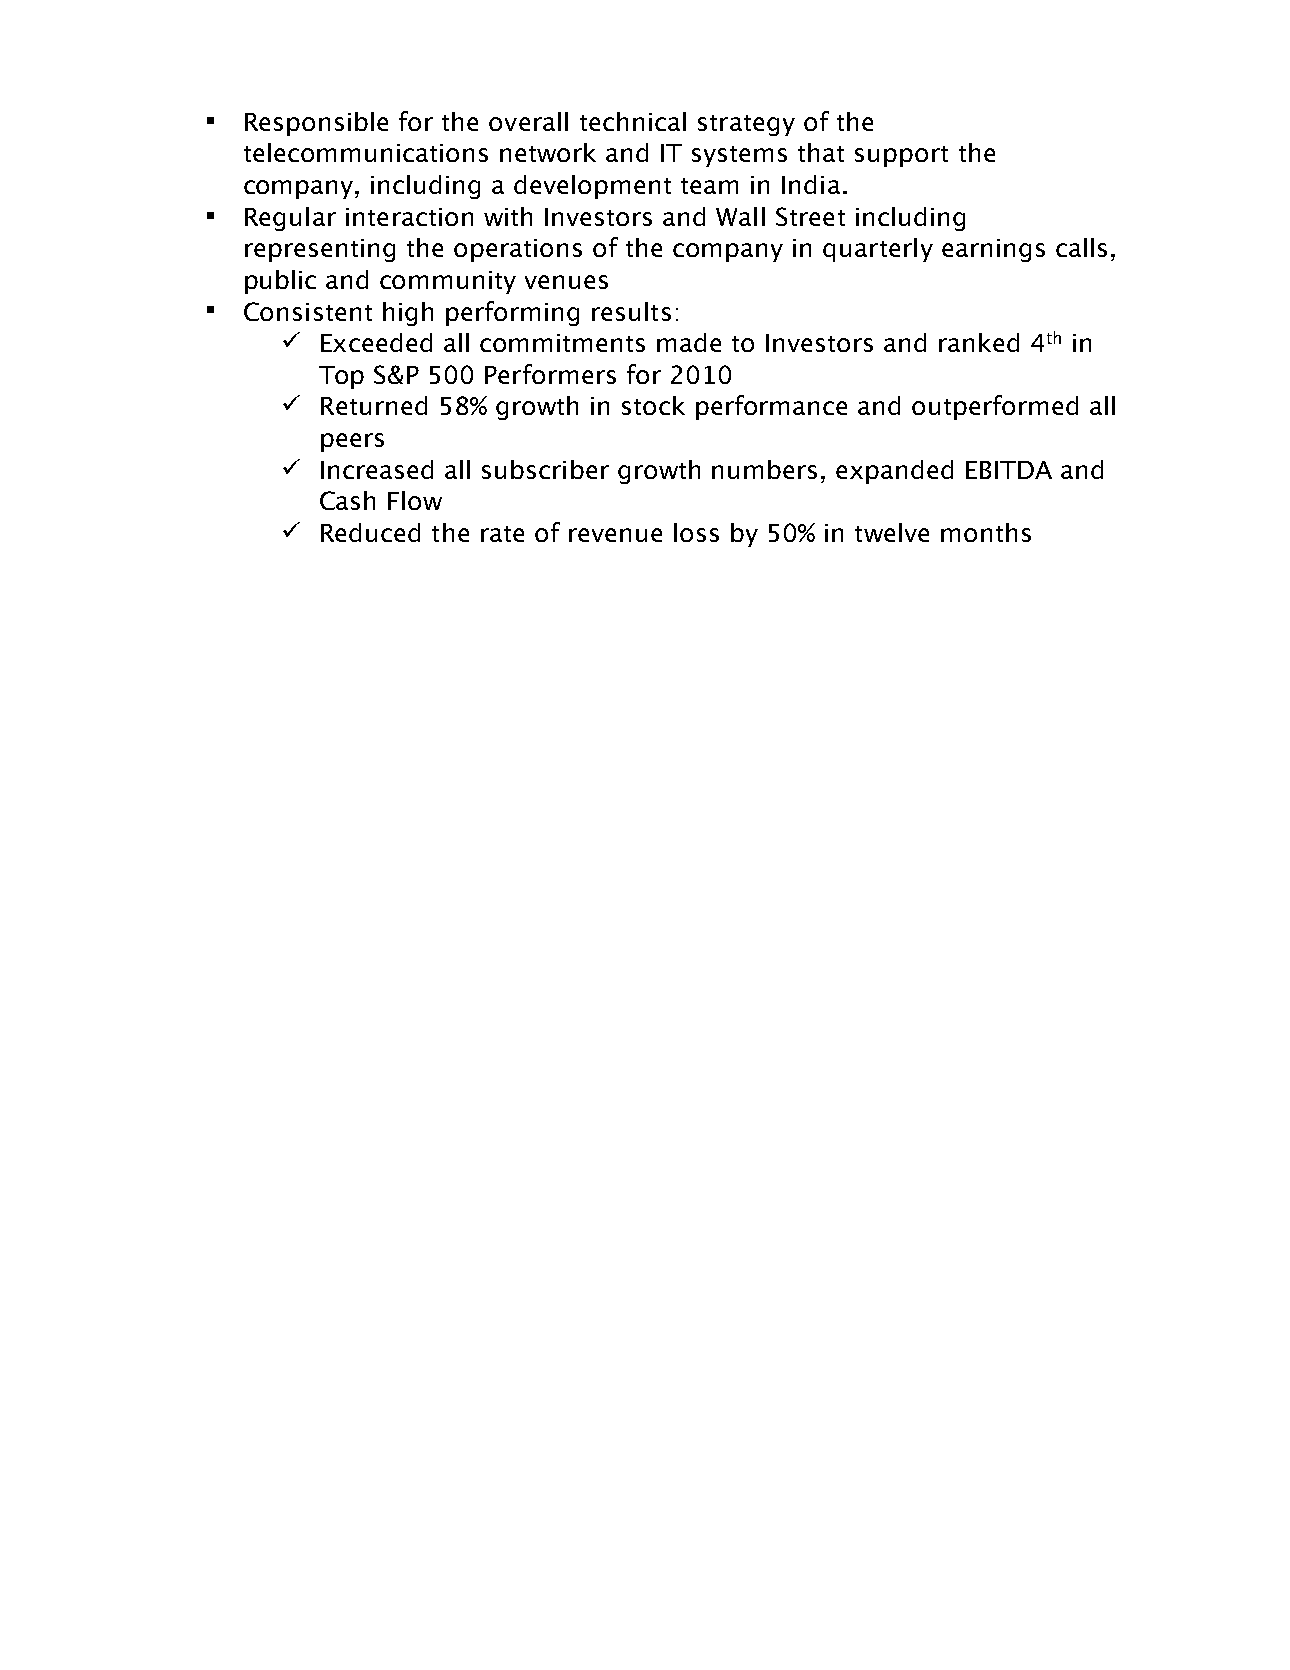 This document has height=1670, width=1290. I want to click on stock, so click(653, 405).
